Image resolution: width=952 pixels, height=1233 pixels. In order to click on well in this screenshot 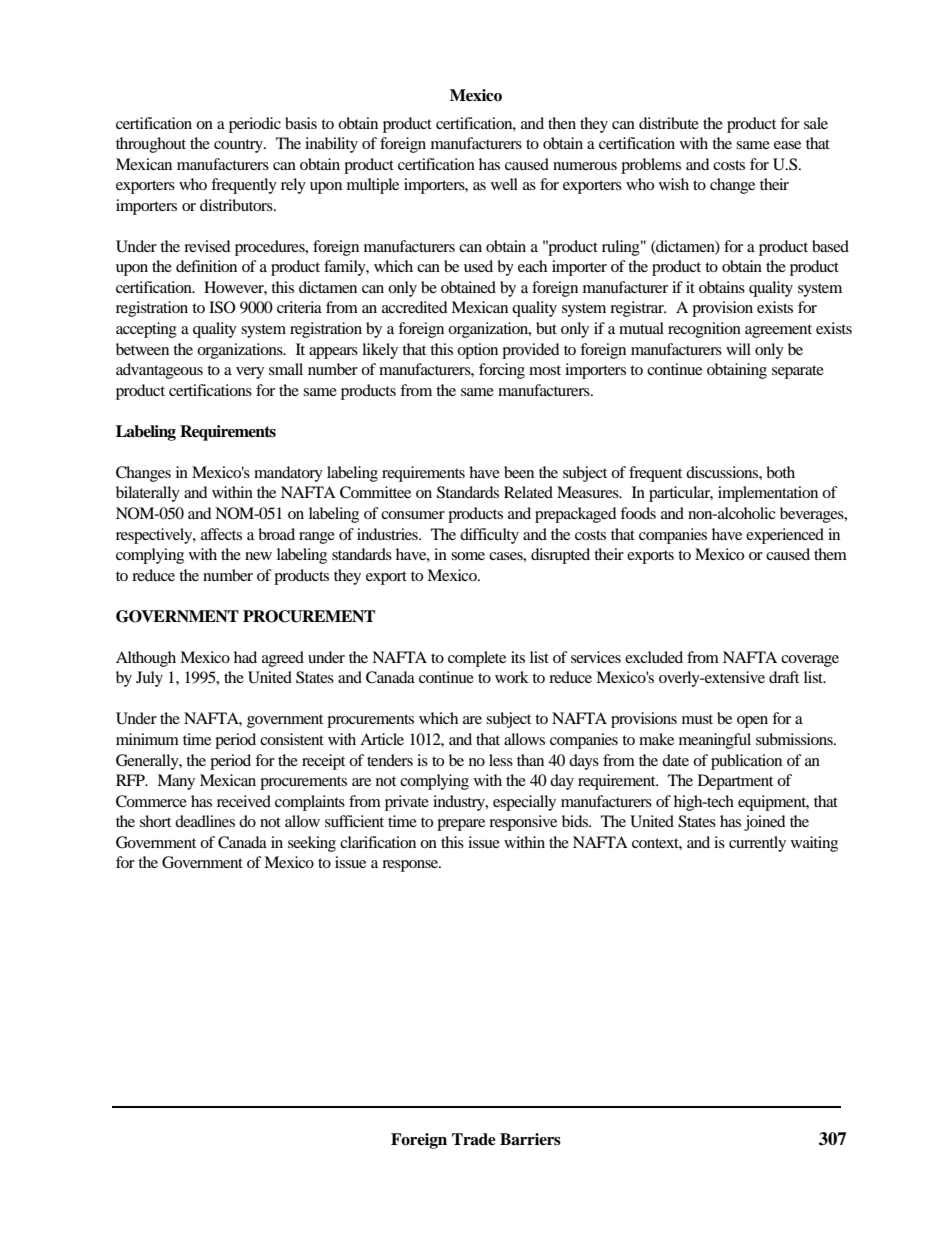, I will do `click(504, 184)`.
